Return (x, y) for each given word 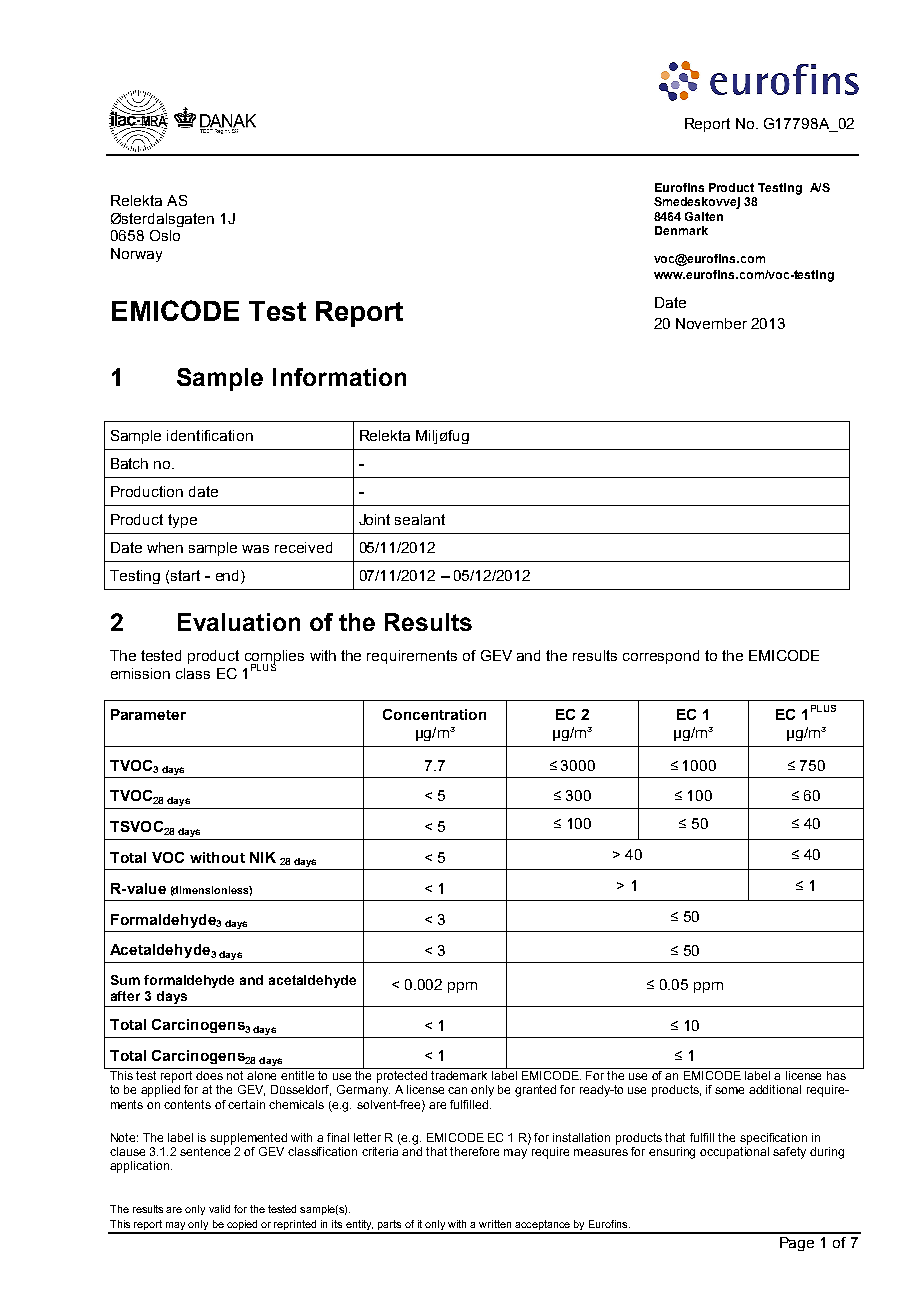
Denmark (681, 230)
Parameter (148, 714)
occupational (734, 1151)
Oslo (165, 235)
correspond (661, 657)
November (711, 323)
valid (219, 1209)
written (495, 1224)
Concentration (434, 714)
